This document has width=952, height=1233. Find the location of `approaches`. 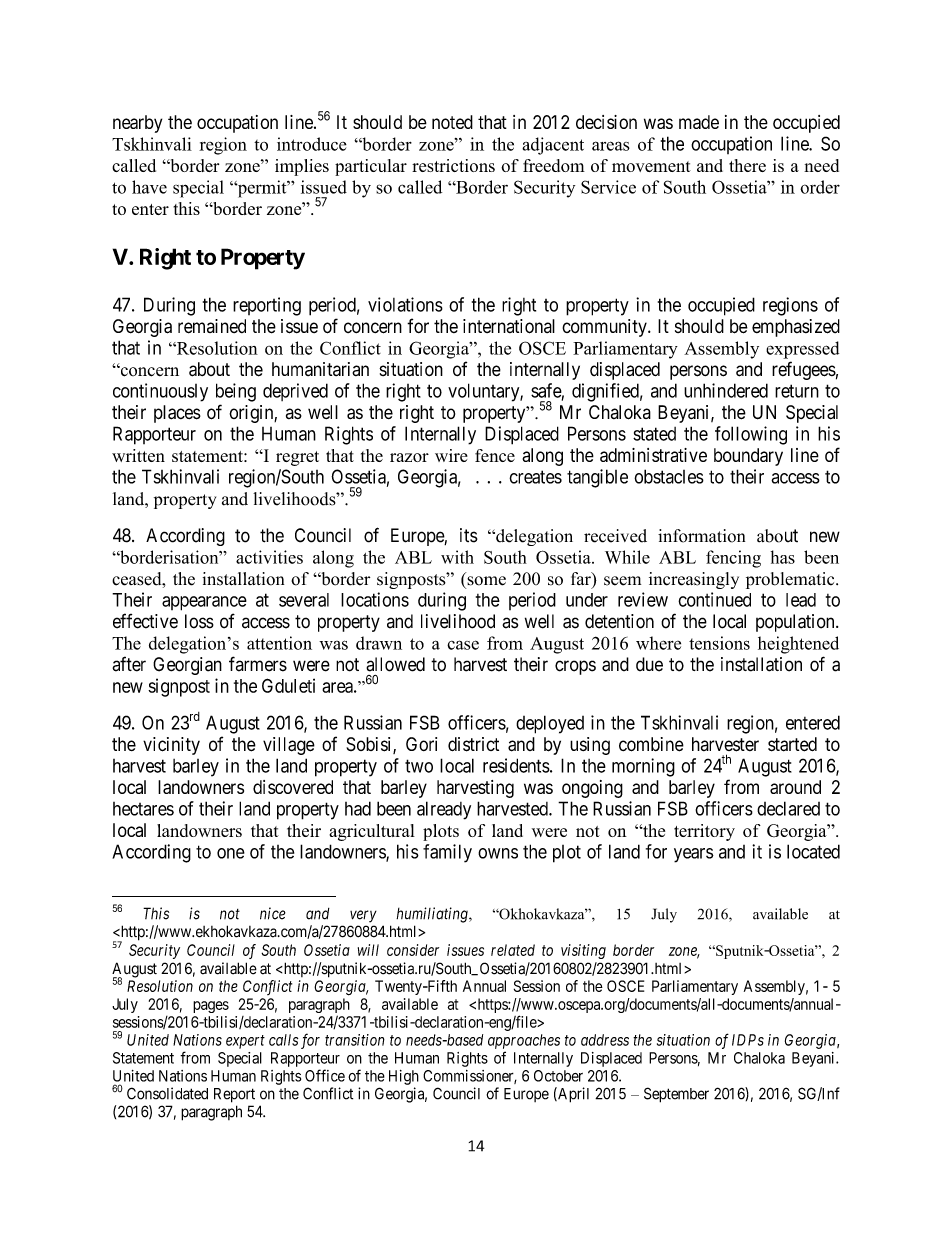

approaches is located at coordinates (524, 1041).
